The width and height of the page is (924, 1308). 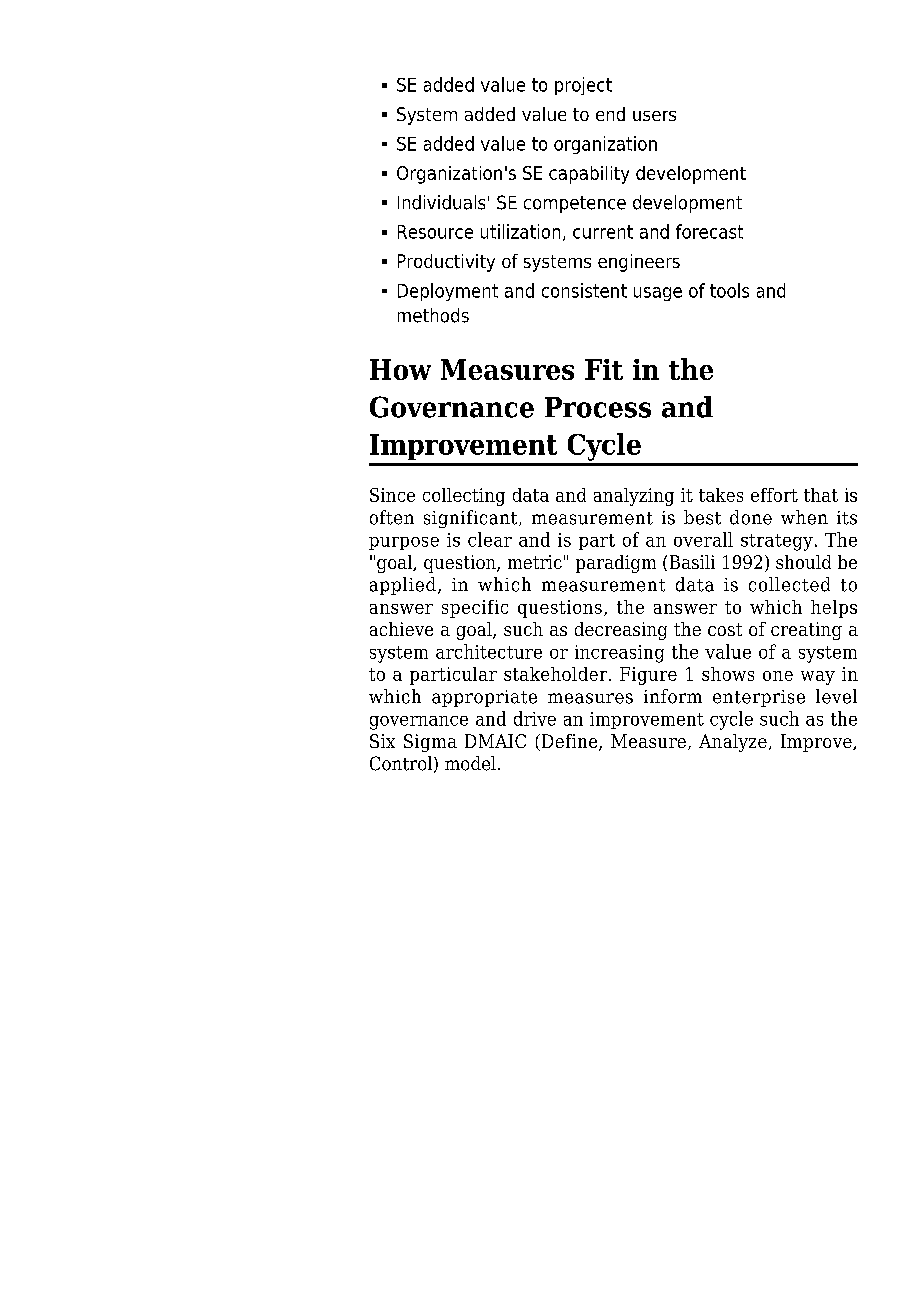 What do you see at coordinates (729, 290) in the page?
I see `tools` at bounding box center [729, 290].
